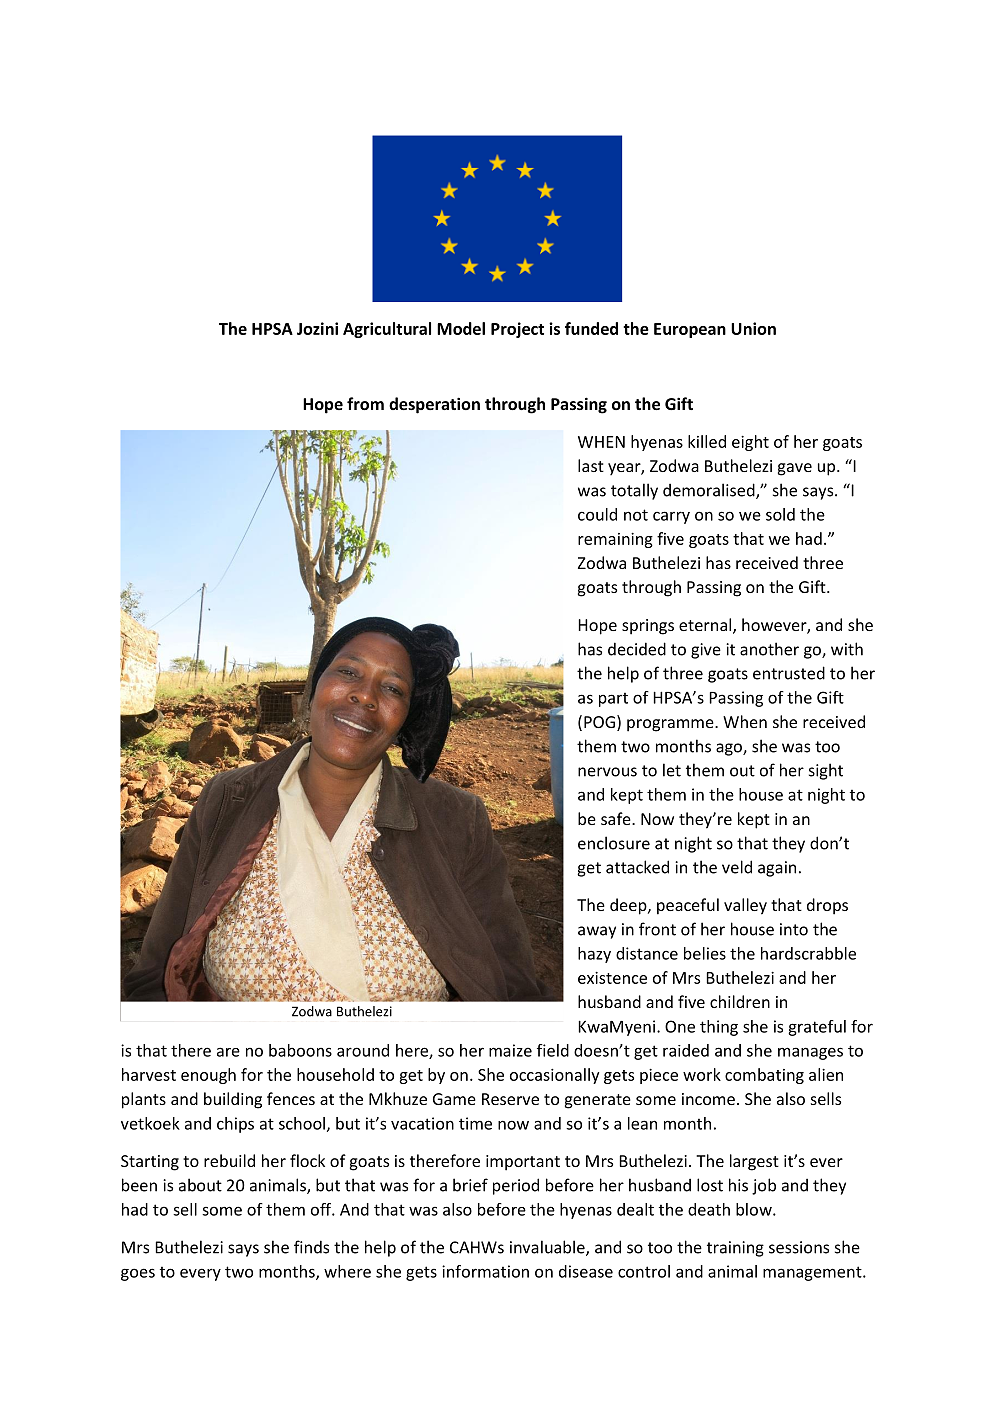  Describe the element at coordinates (485, 1271) in the image. I see `information` at that location.
